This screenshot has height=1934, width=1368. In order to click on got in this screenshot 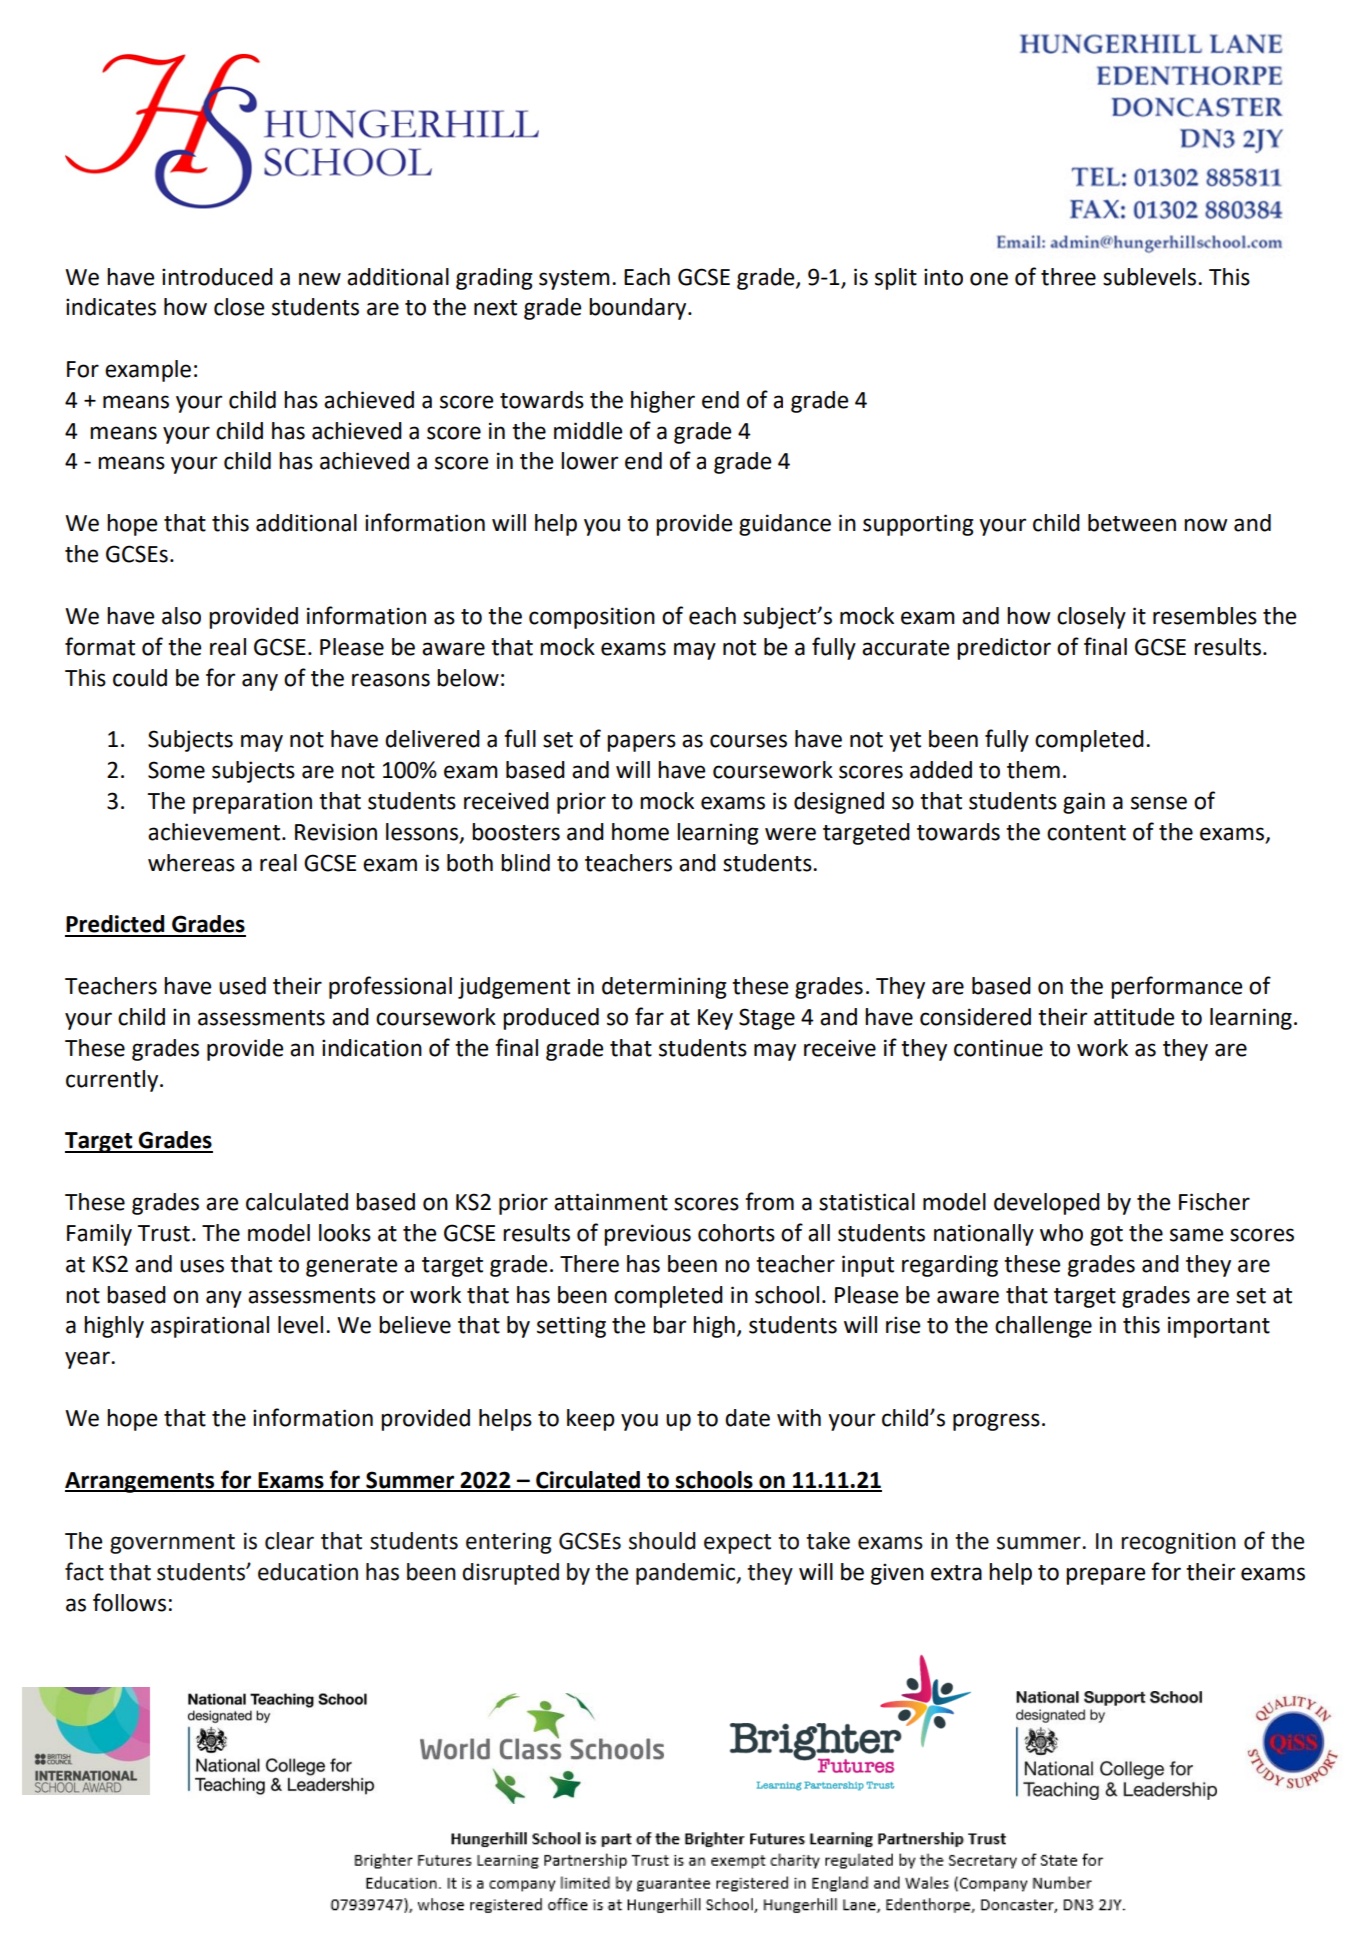, I will do `click(1106, 1236)`.
